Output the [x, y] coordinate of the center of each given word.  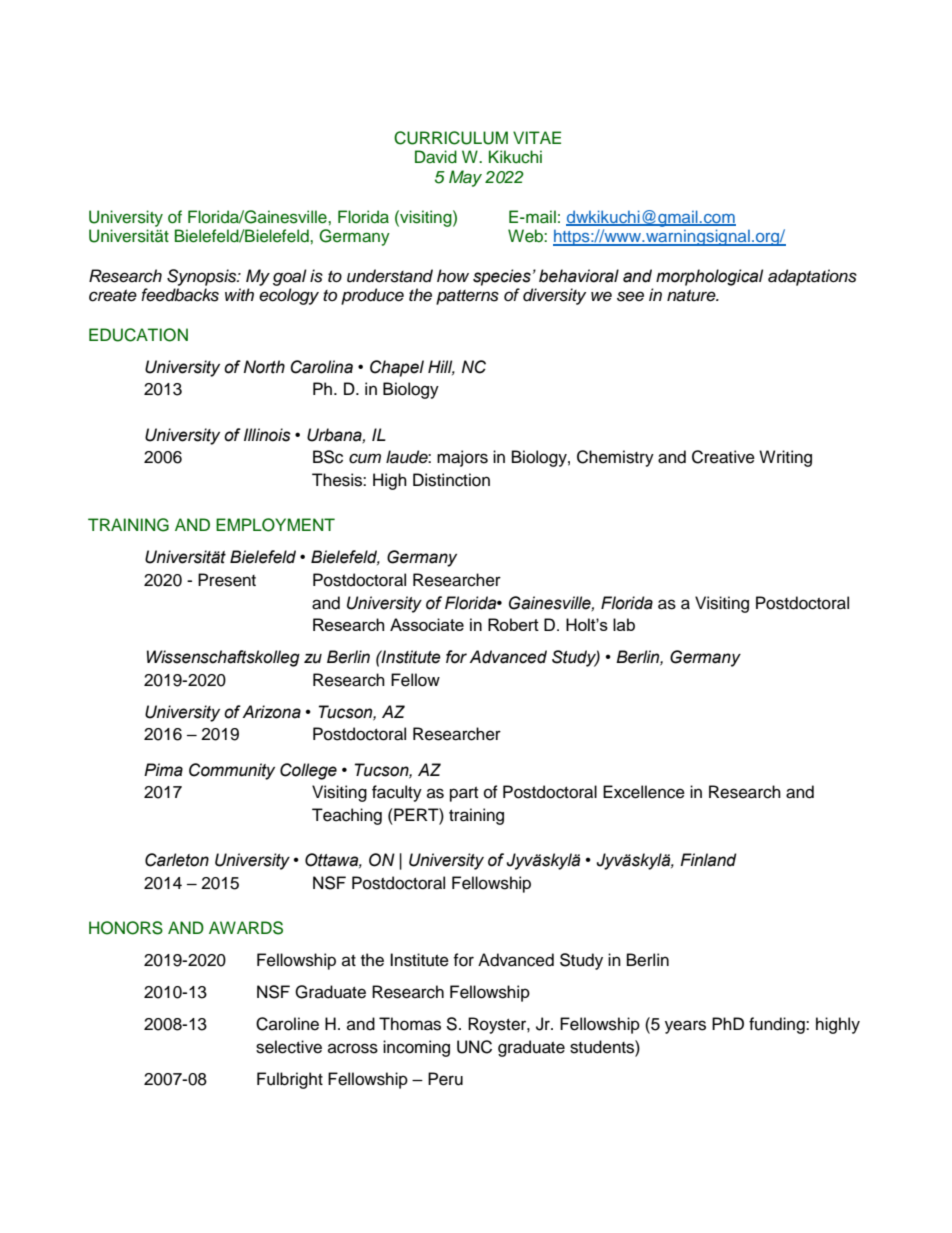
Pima [163, 770]
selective [289, 1047]
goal [290, 277]
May [465, 178]
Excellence [644, 792]
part [464, 794]
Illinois [267, 435]
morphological [709, 277]
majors [462, 458]
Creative [723, 457]
